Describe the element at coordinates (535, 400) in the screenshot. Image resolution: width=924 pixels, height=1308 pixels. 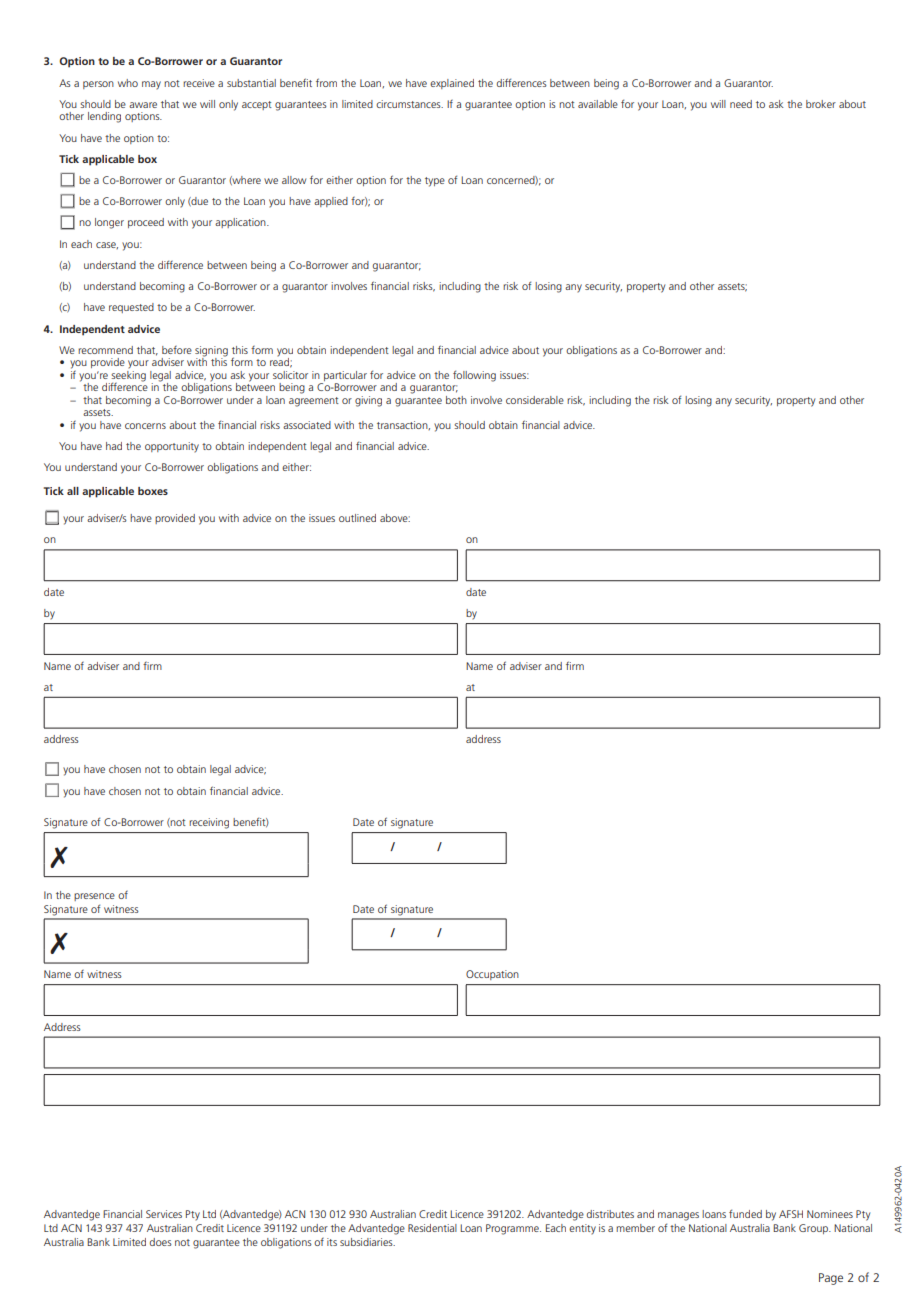
I see `considerable` at that location.
